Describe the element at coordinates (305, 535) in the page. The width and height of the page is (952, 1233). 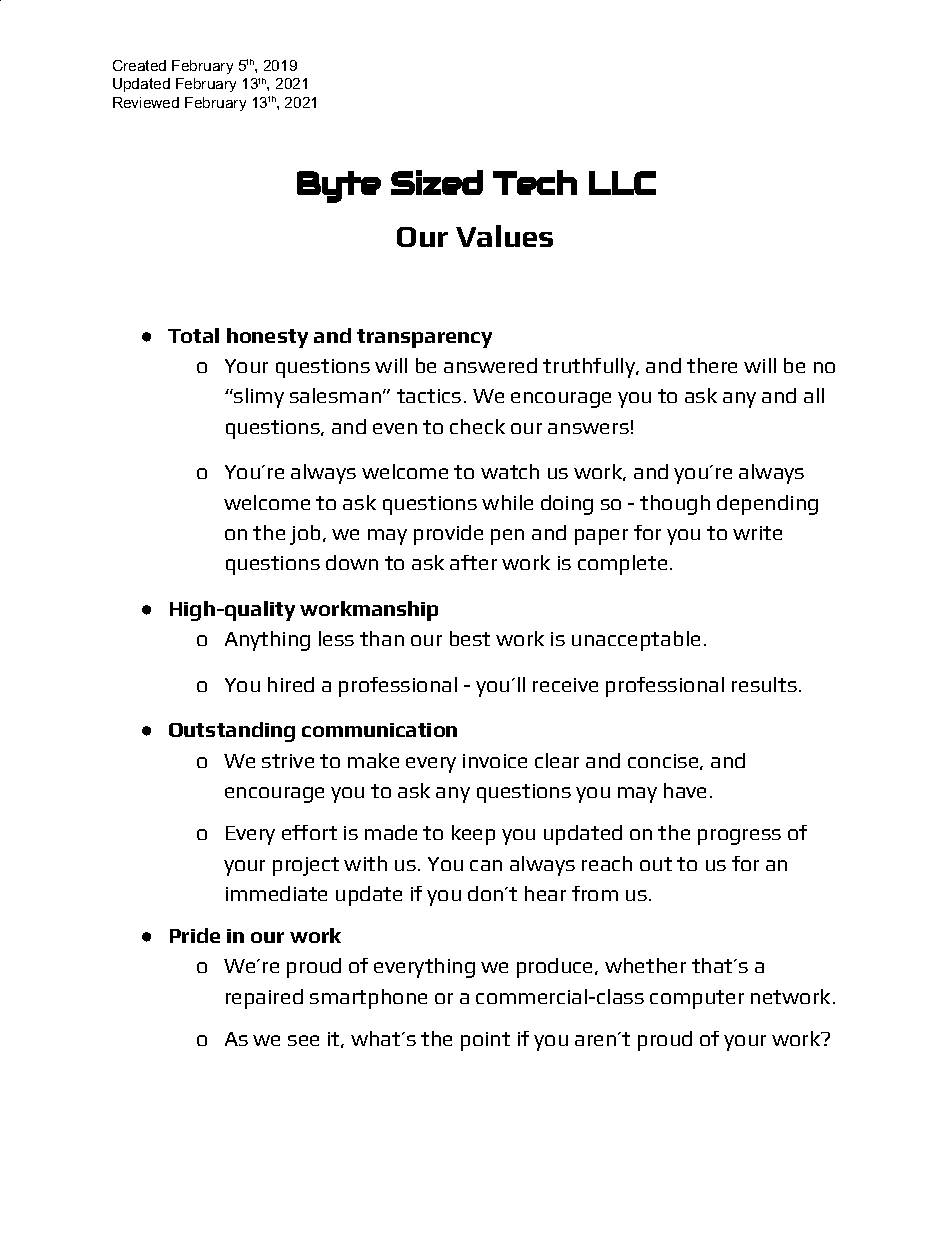
I see `job` at that location.
